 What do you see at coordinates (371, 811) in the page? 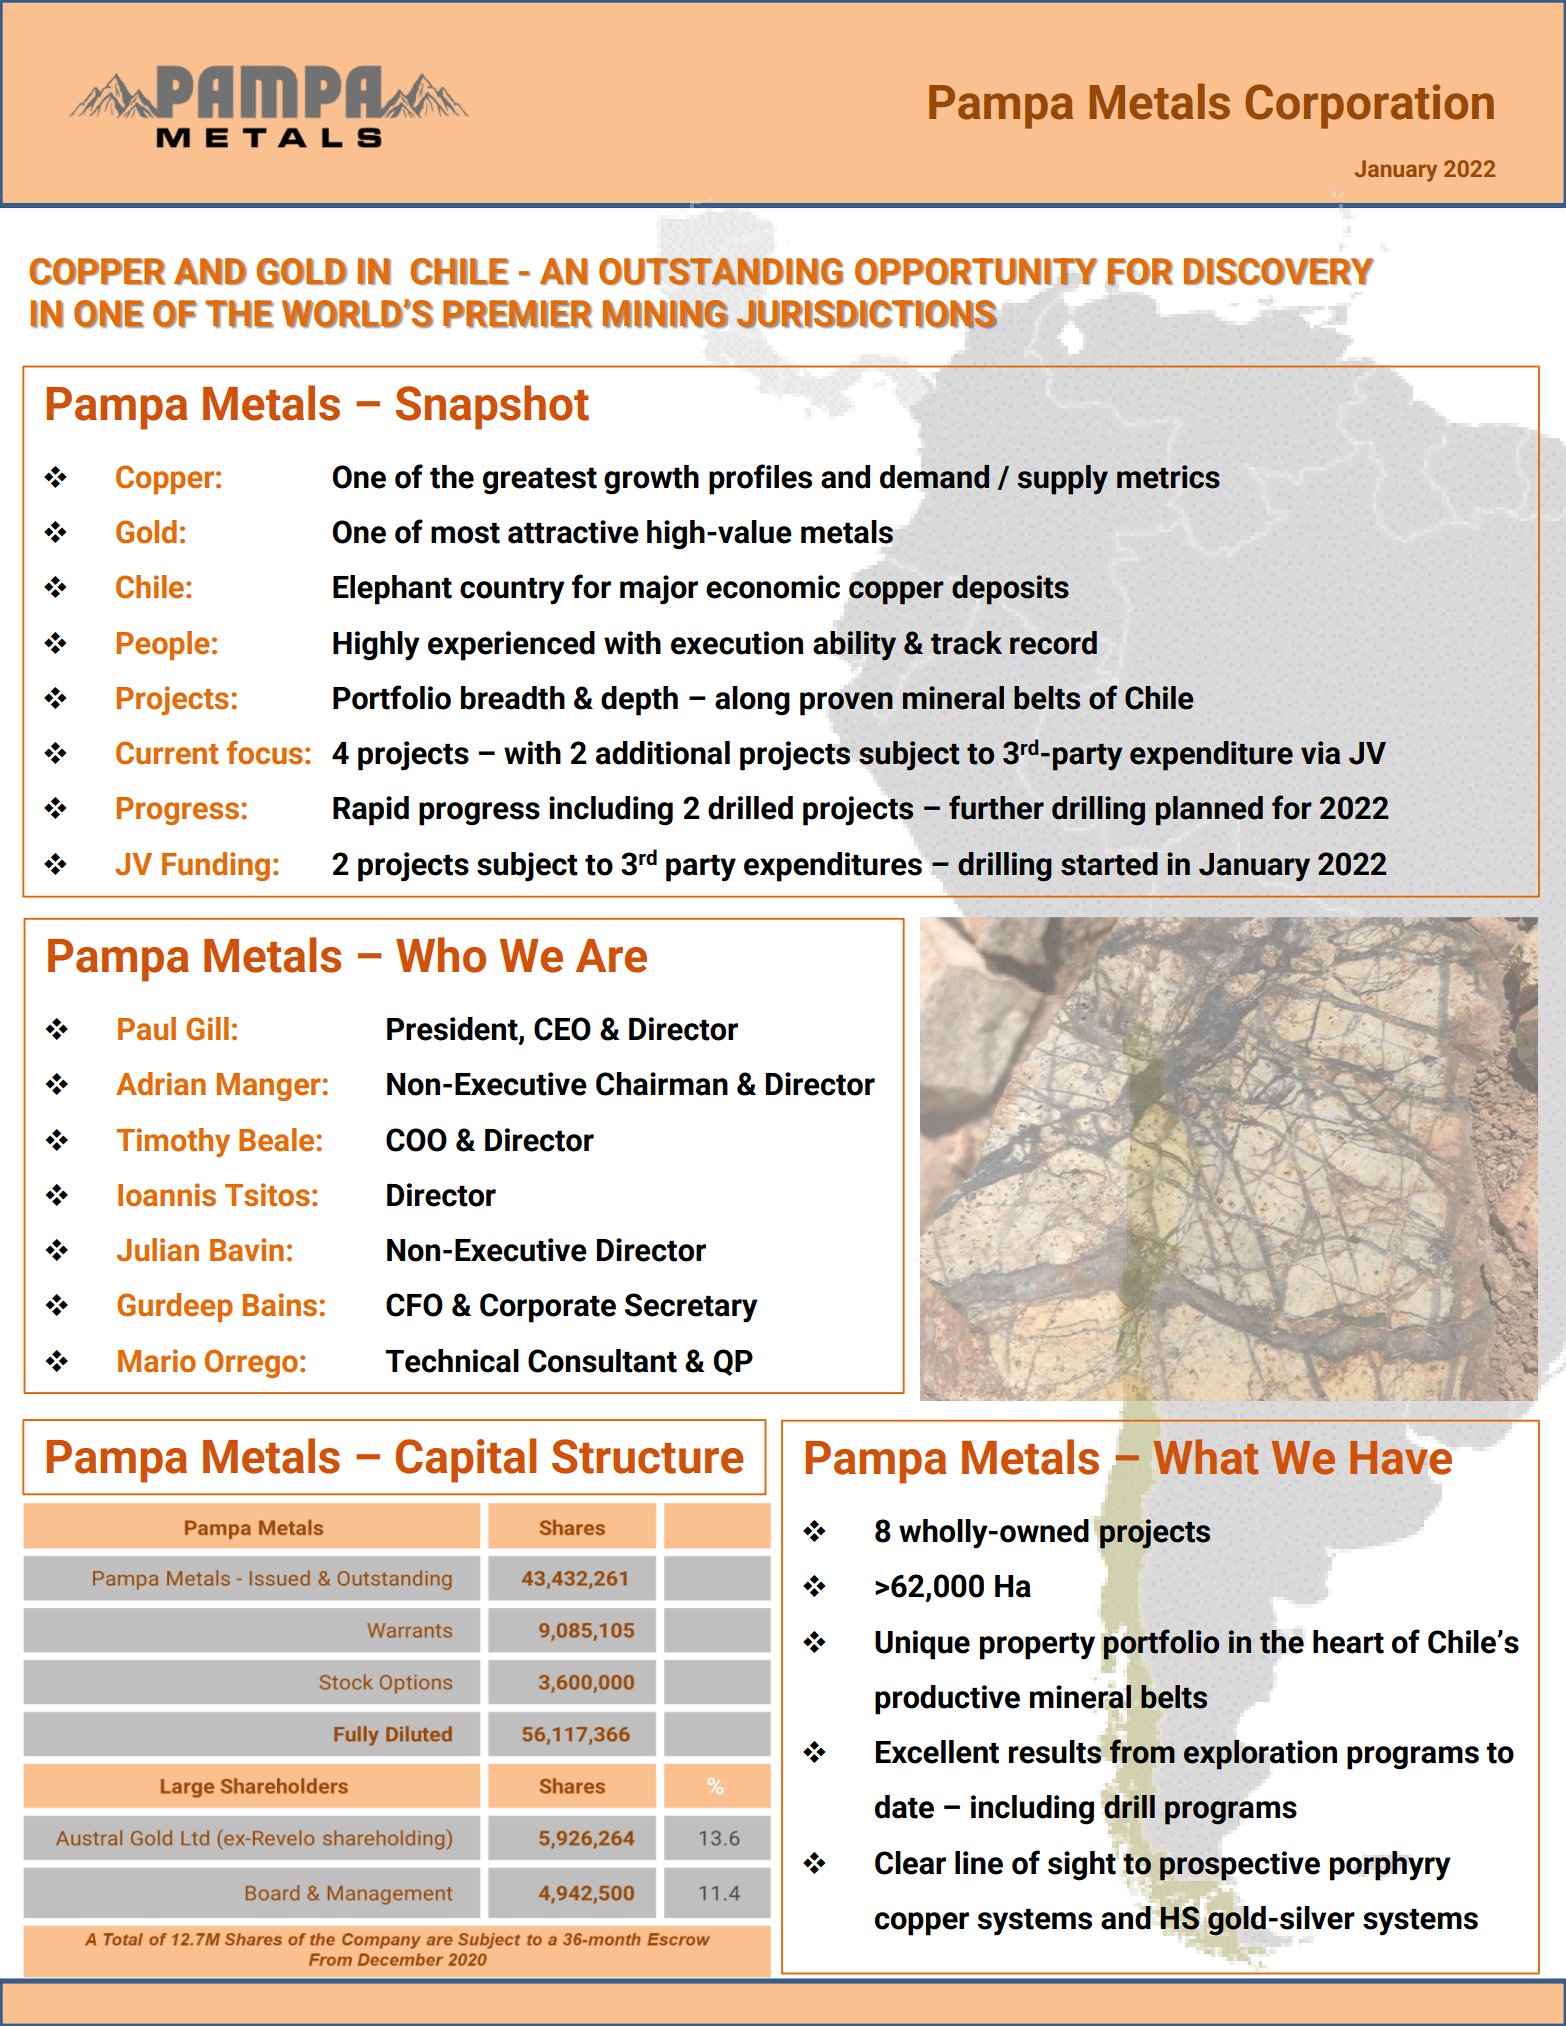
I see `Rapid` at bounding box center [371, 811].
